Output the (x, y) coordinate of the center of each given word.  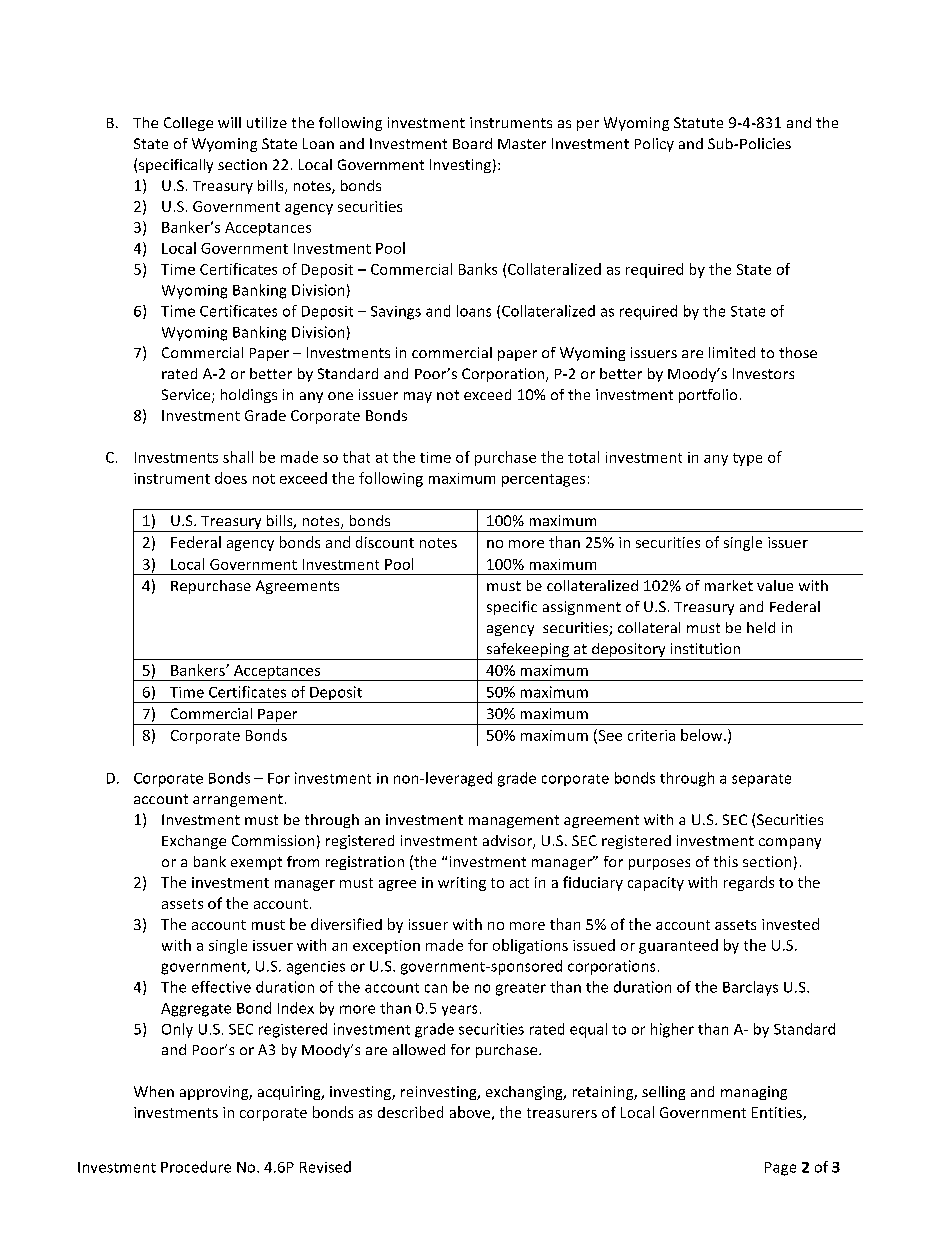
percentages (543, 480)
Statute (698, 122)
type (747, 459)
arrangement (238, 800)
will (229, 122)
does (231, 478)
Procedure (196, 1167)
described (410, 1112)
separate (761, 780)
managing (754, 1093)
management (514, 821)
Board (472, 143)
